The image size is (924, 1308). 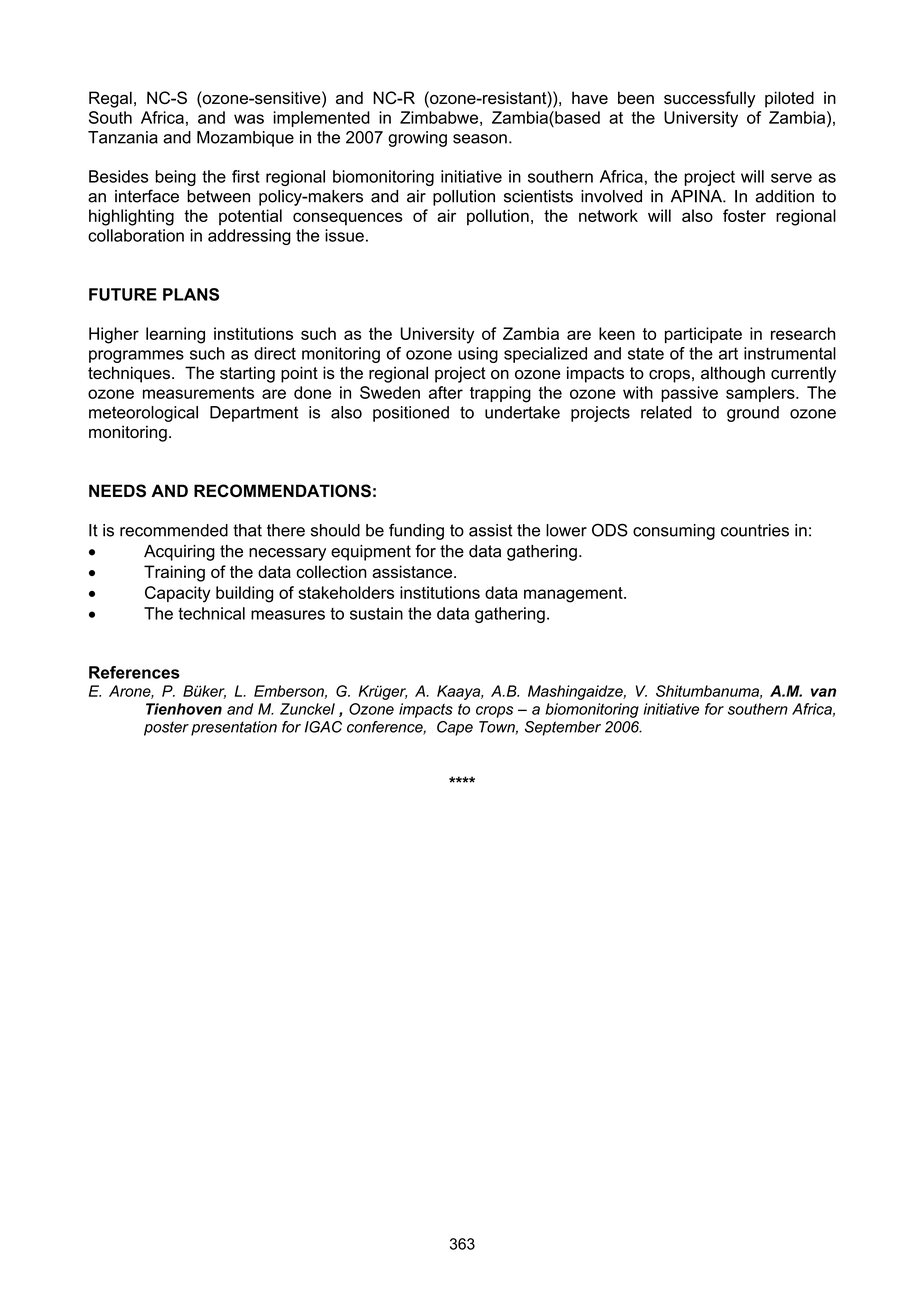 I want to click on poster, so click(x=166, y=728).
